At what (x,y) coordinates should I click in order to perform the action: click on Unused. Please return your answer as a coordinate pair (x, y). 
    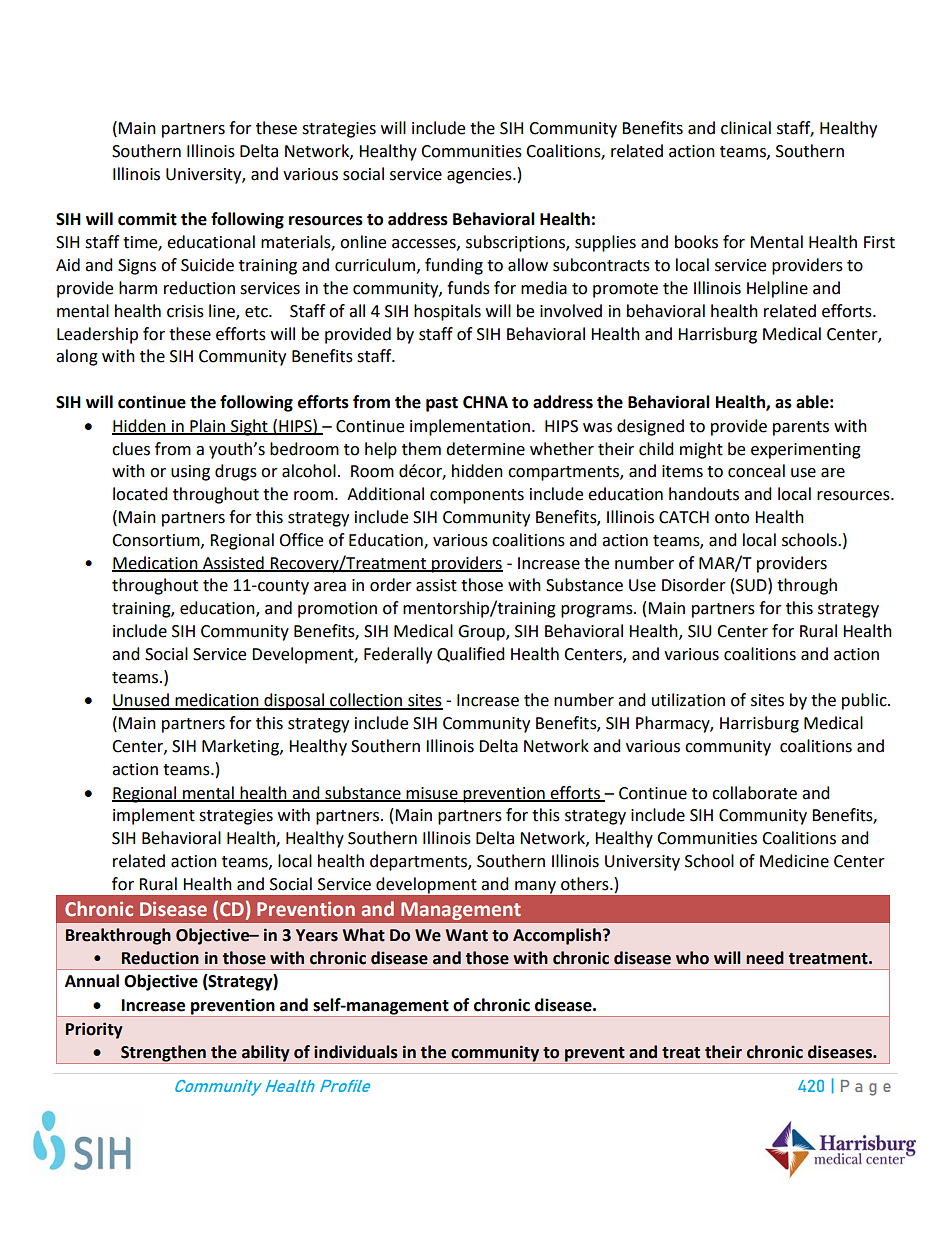
    Looking at the image, I should click on (141, 701).
